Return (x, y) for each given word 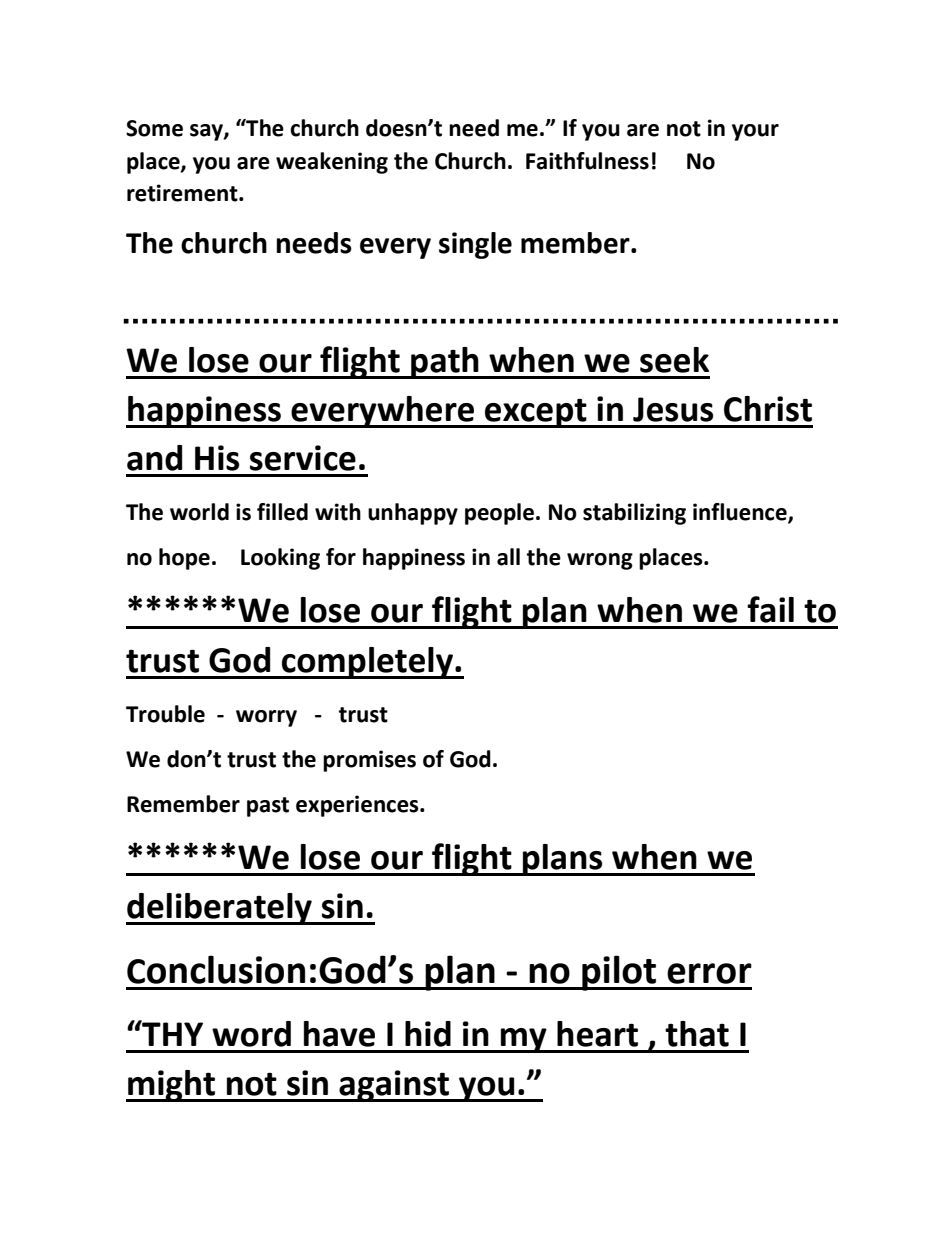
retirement (183, 193)
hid (428, 1034)
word (251, 1034)
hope (184, 559)
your (755, 132)
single (475, 245)
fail (770, 609)
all (508, 557)
